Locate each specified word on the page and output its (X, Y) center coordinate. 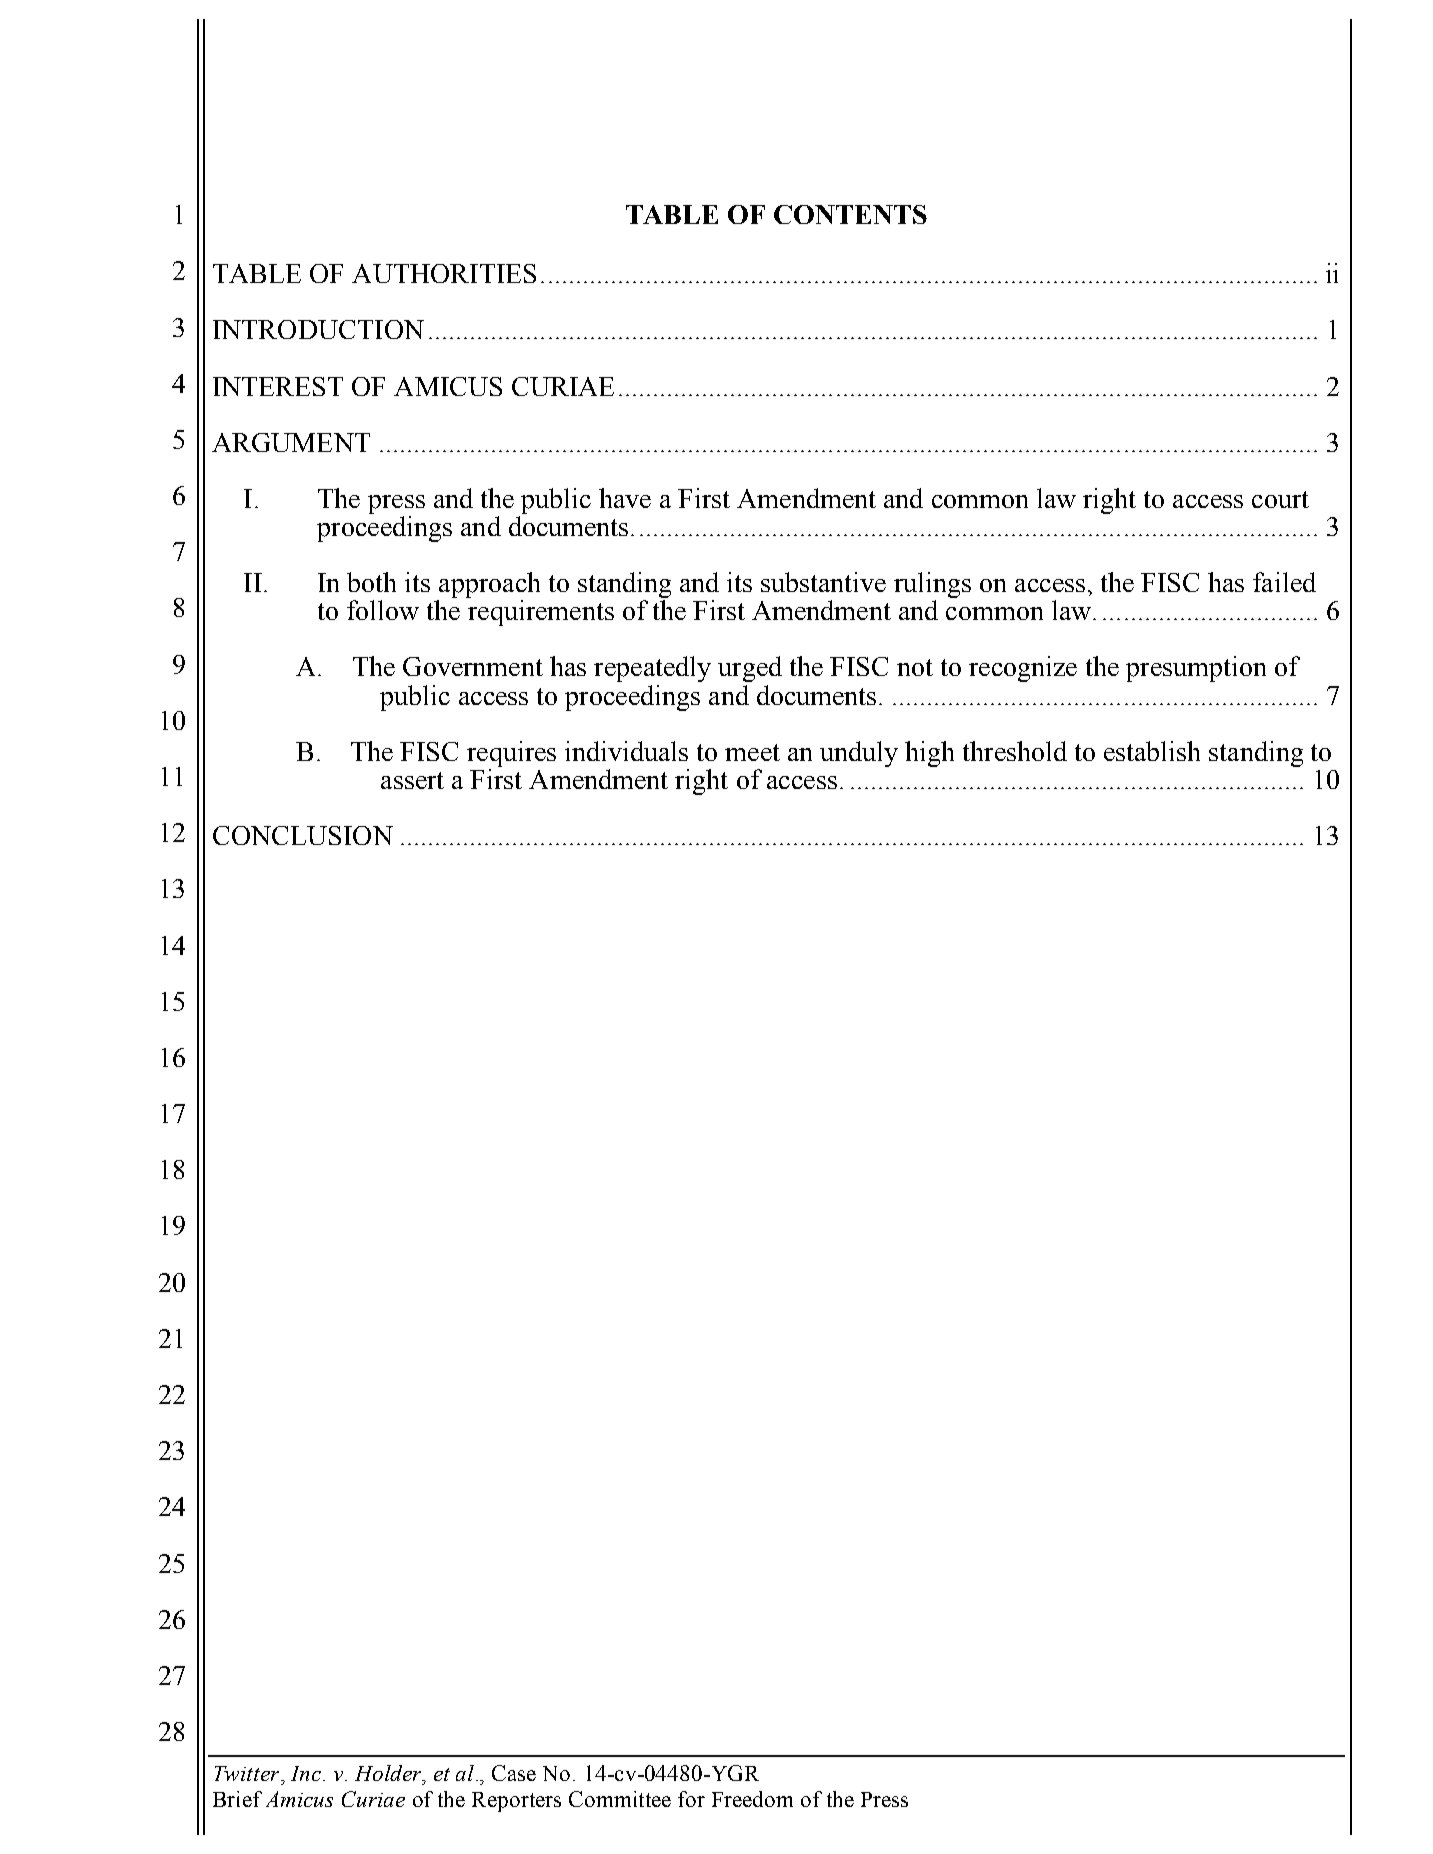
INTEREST (278, 386)
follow (383, 610)
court (1280, 499)
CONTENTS (850, 214)
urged (750, 669)
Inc (306, 1773)
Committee (620, 1799)
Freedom (752, 1799)
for (691, 1799)
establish (1152, 751)
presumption (1196, 669)
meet (752, 752)
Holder (389, 1773)
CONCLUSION (303, 835)
